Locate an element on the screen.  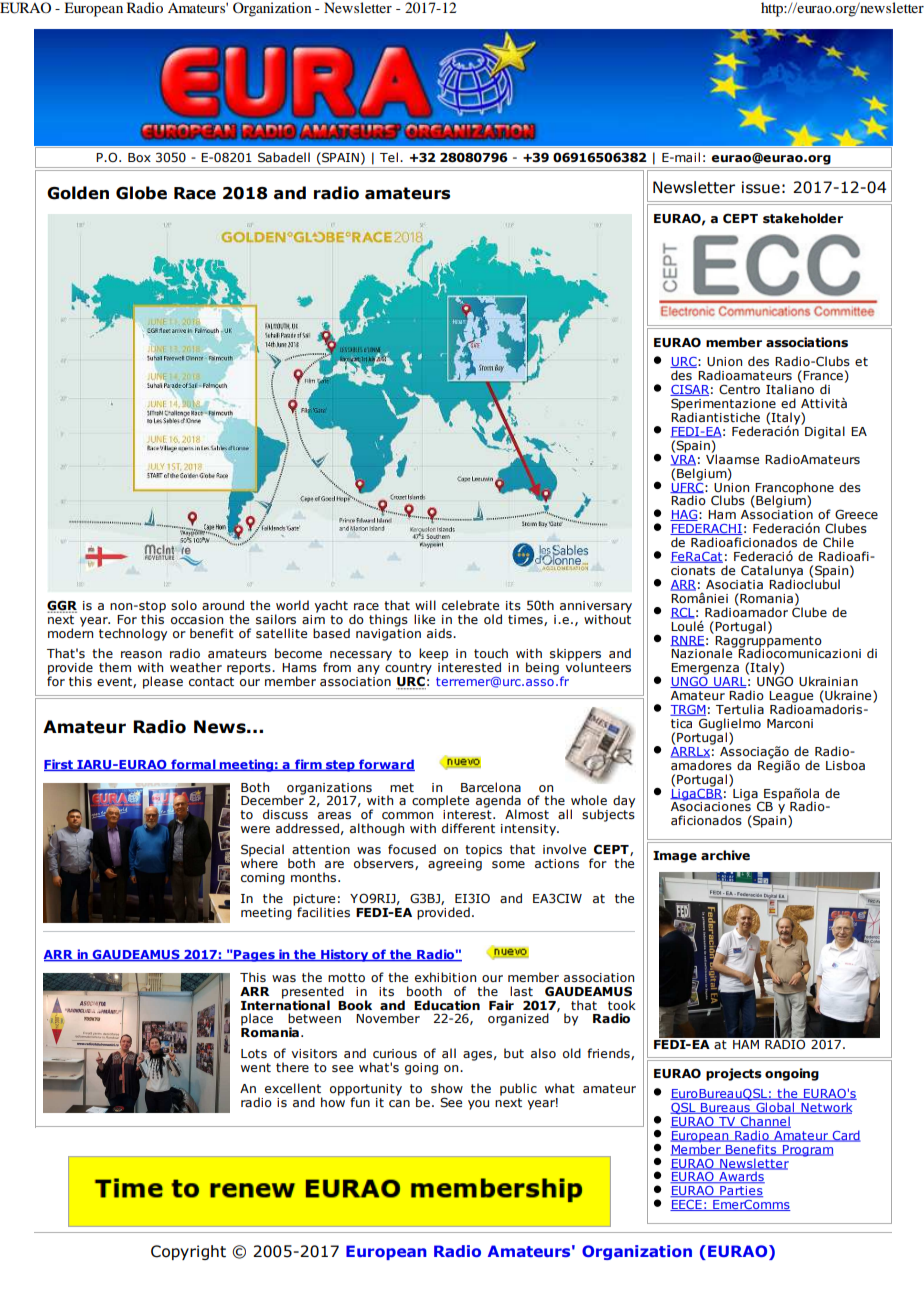
Copyright is located at coordinates (188, 1252).
